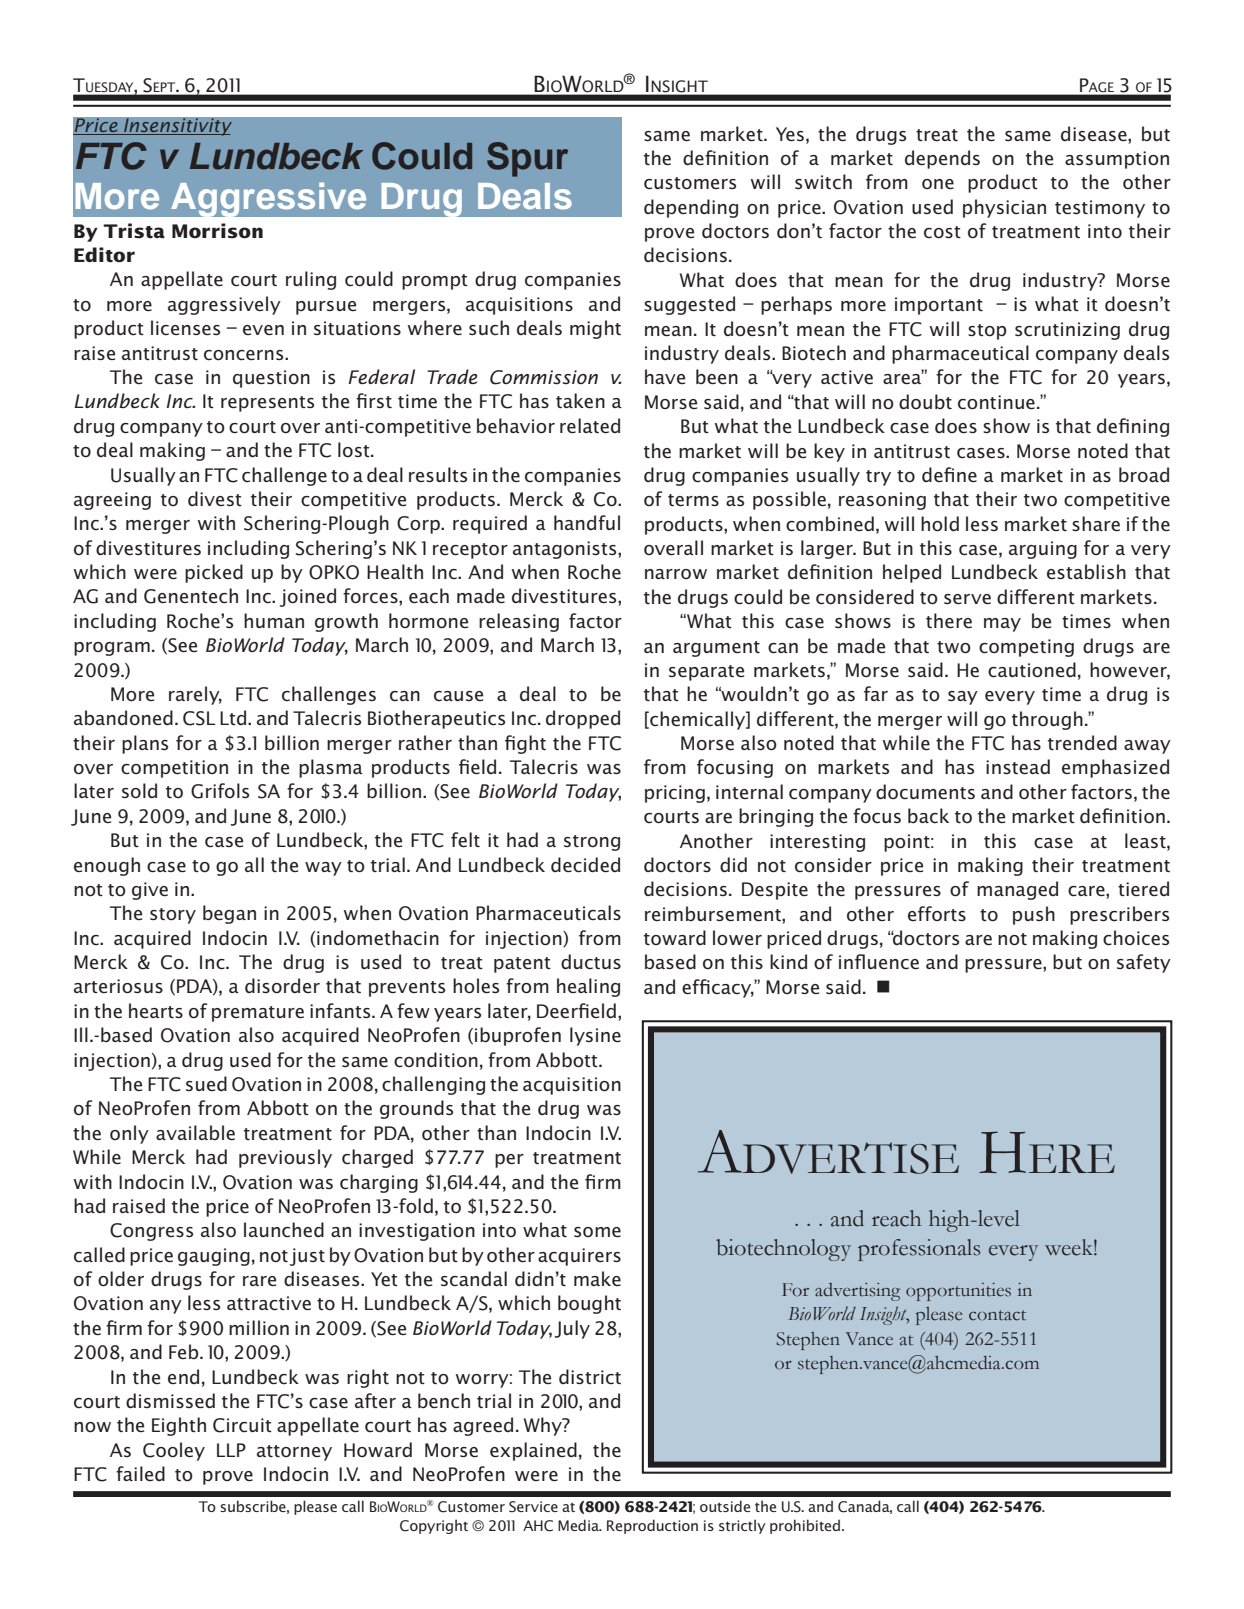 Image resolution: width=1244 pixels, height=1609 pixels. I want to click on instead, so click(1018, 767).
